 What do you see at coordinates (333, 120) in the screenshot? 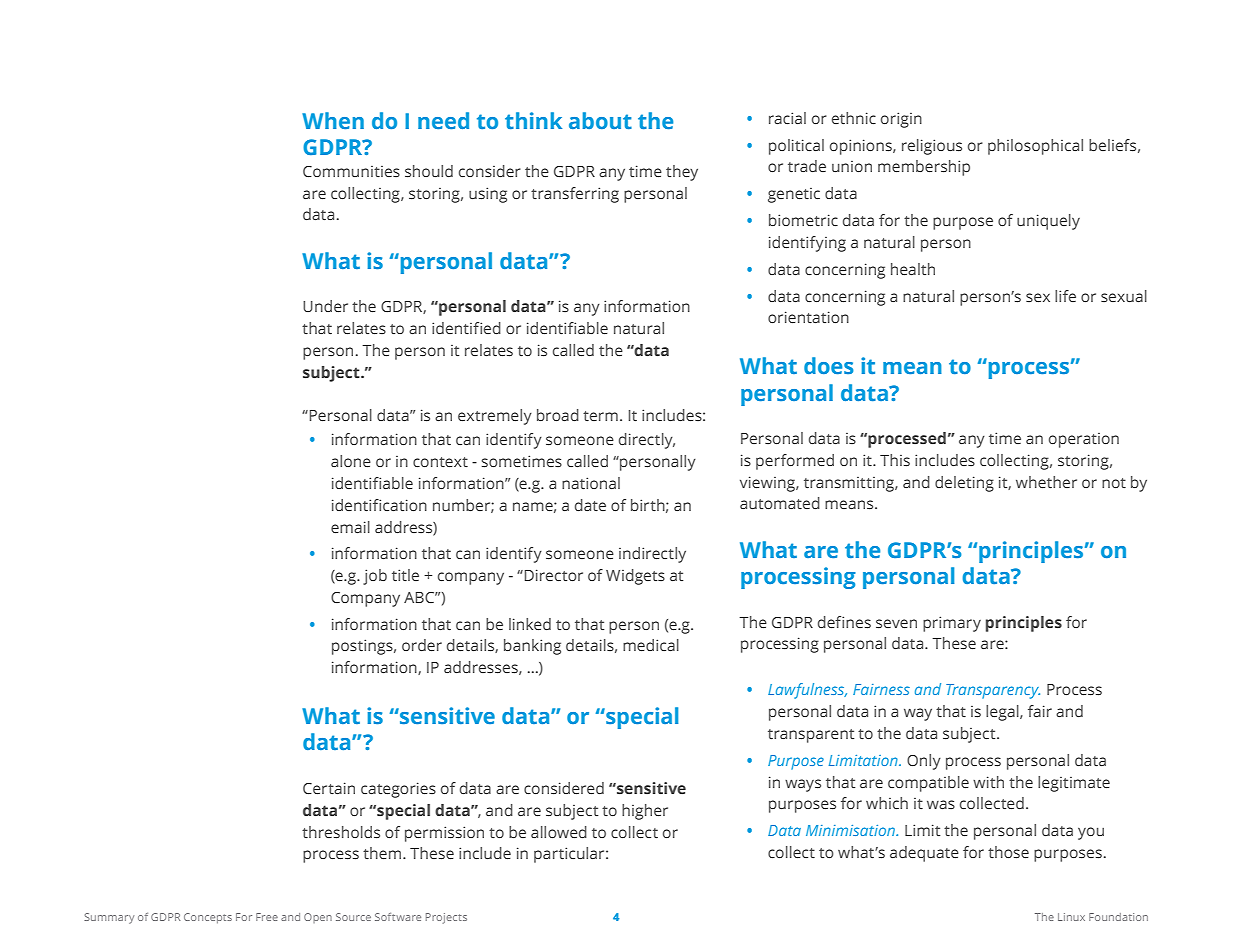
I see `When` at bounding box center [333, 120].
